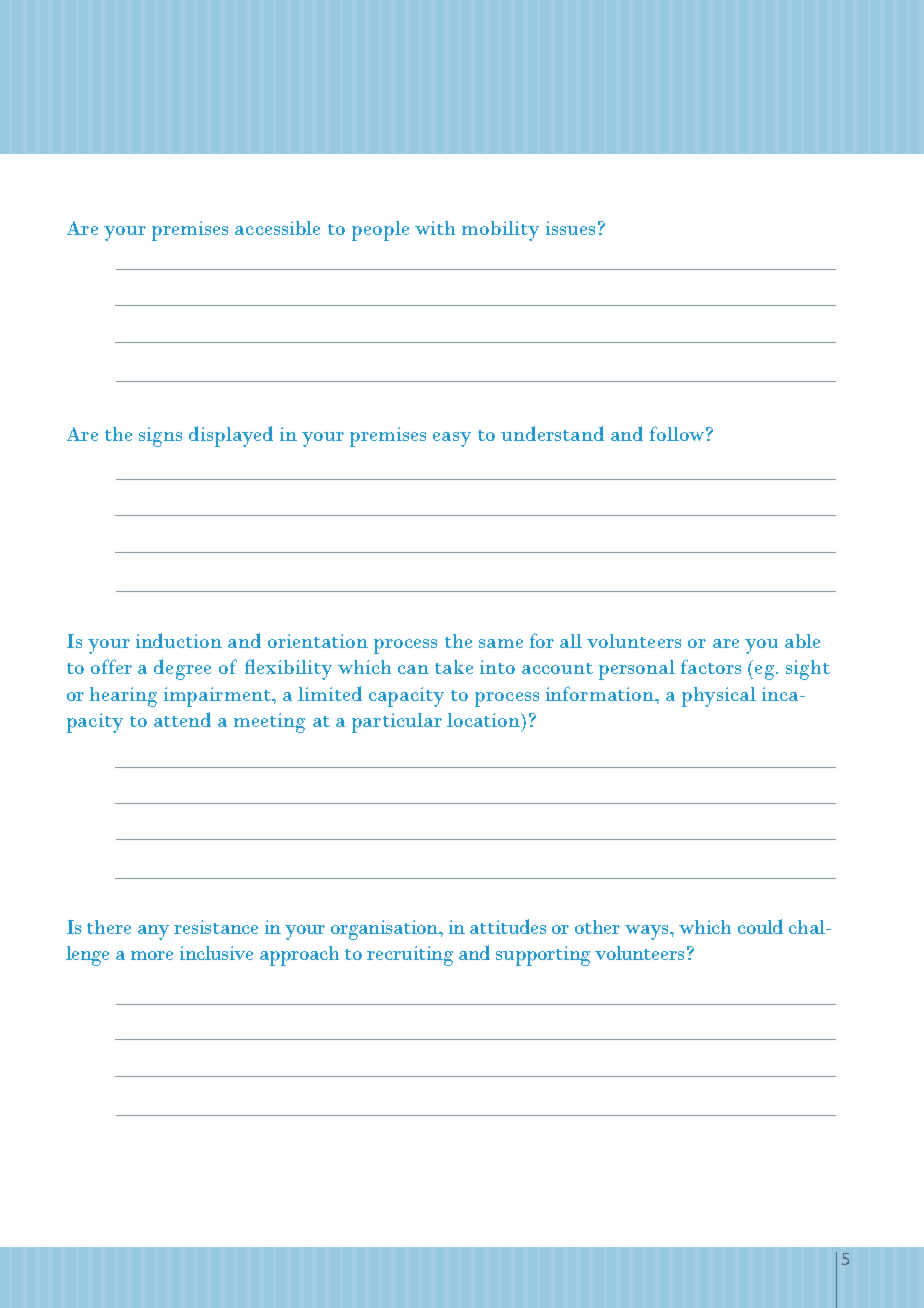 The height and width of the document is (1308, 924). I want to click on take, so click(454, 667).
